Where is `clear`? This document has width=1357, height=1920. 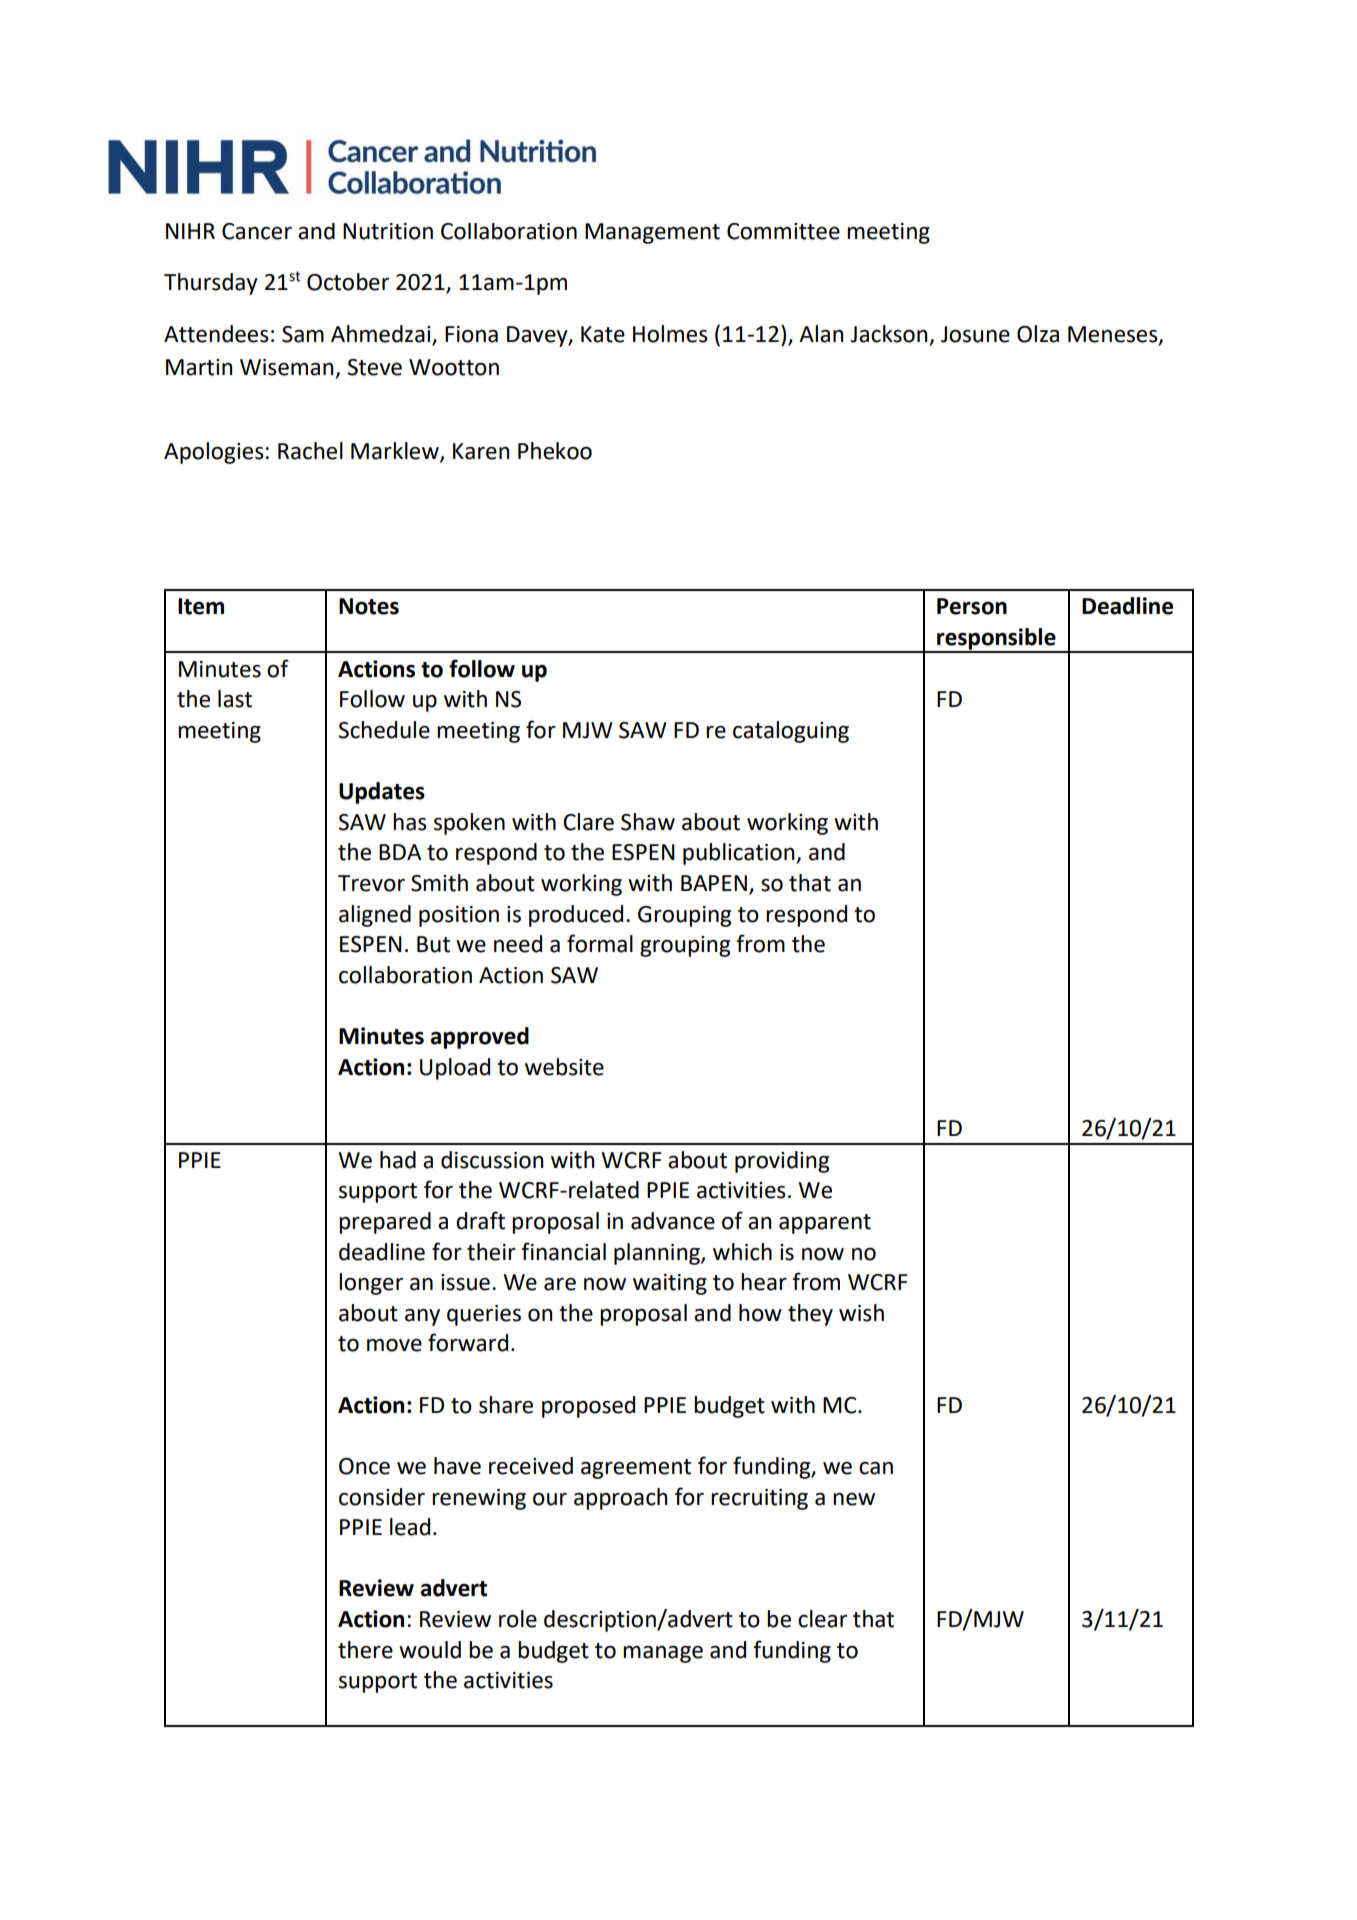 clear is located at coordinates (822, 1619).
